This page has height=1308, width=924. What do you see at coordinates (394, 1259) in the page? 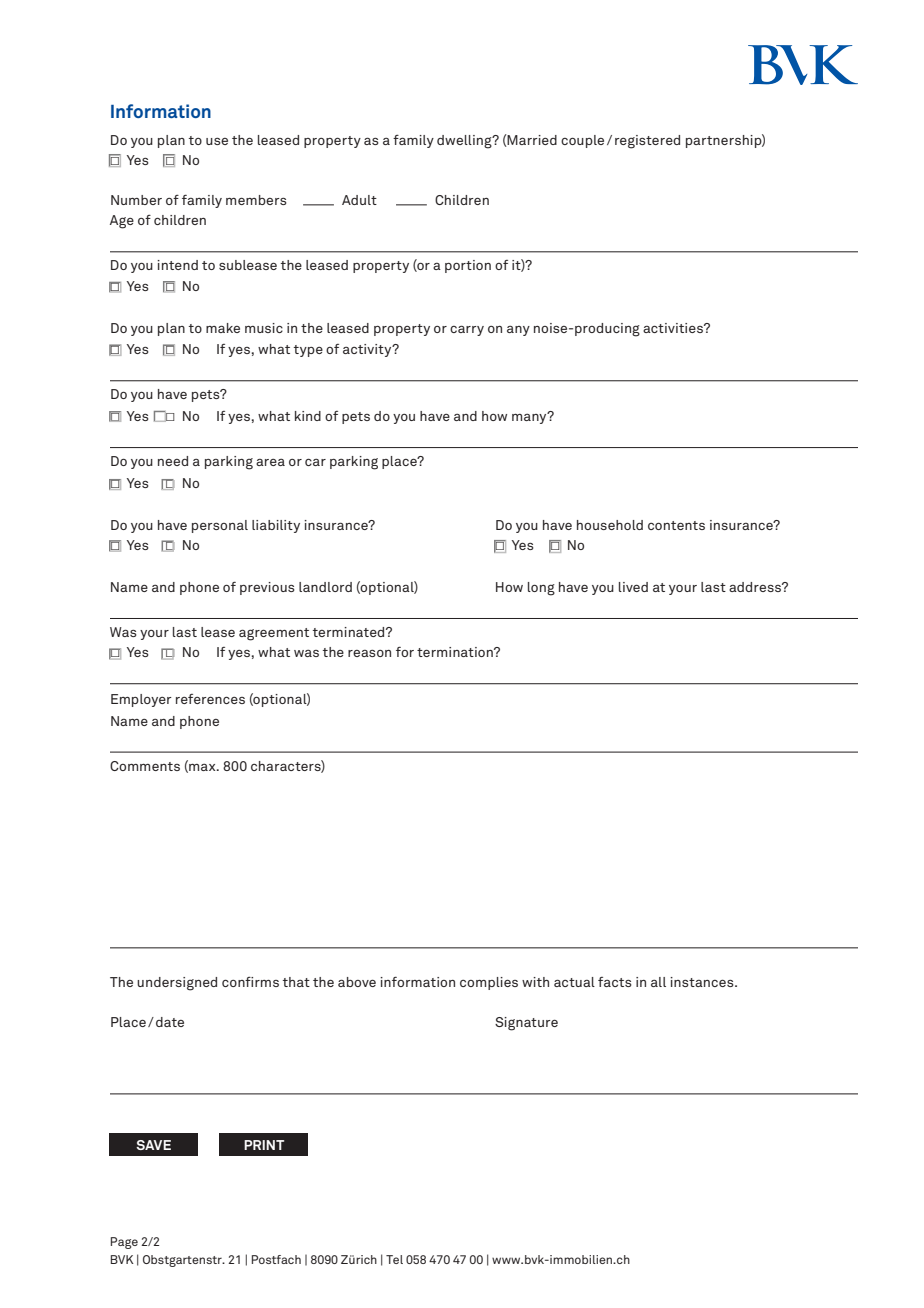
I see `Tel` at bounding box center [394, 1259].
